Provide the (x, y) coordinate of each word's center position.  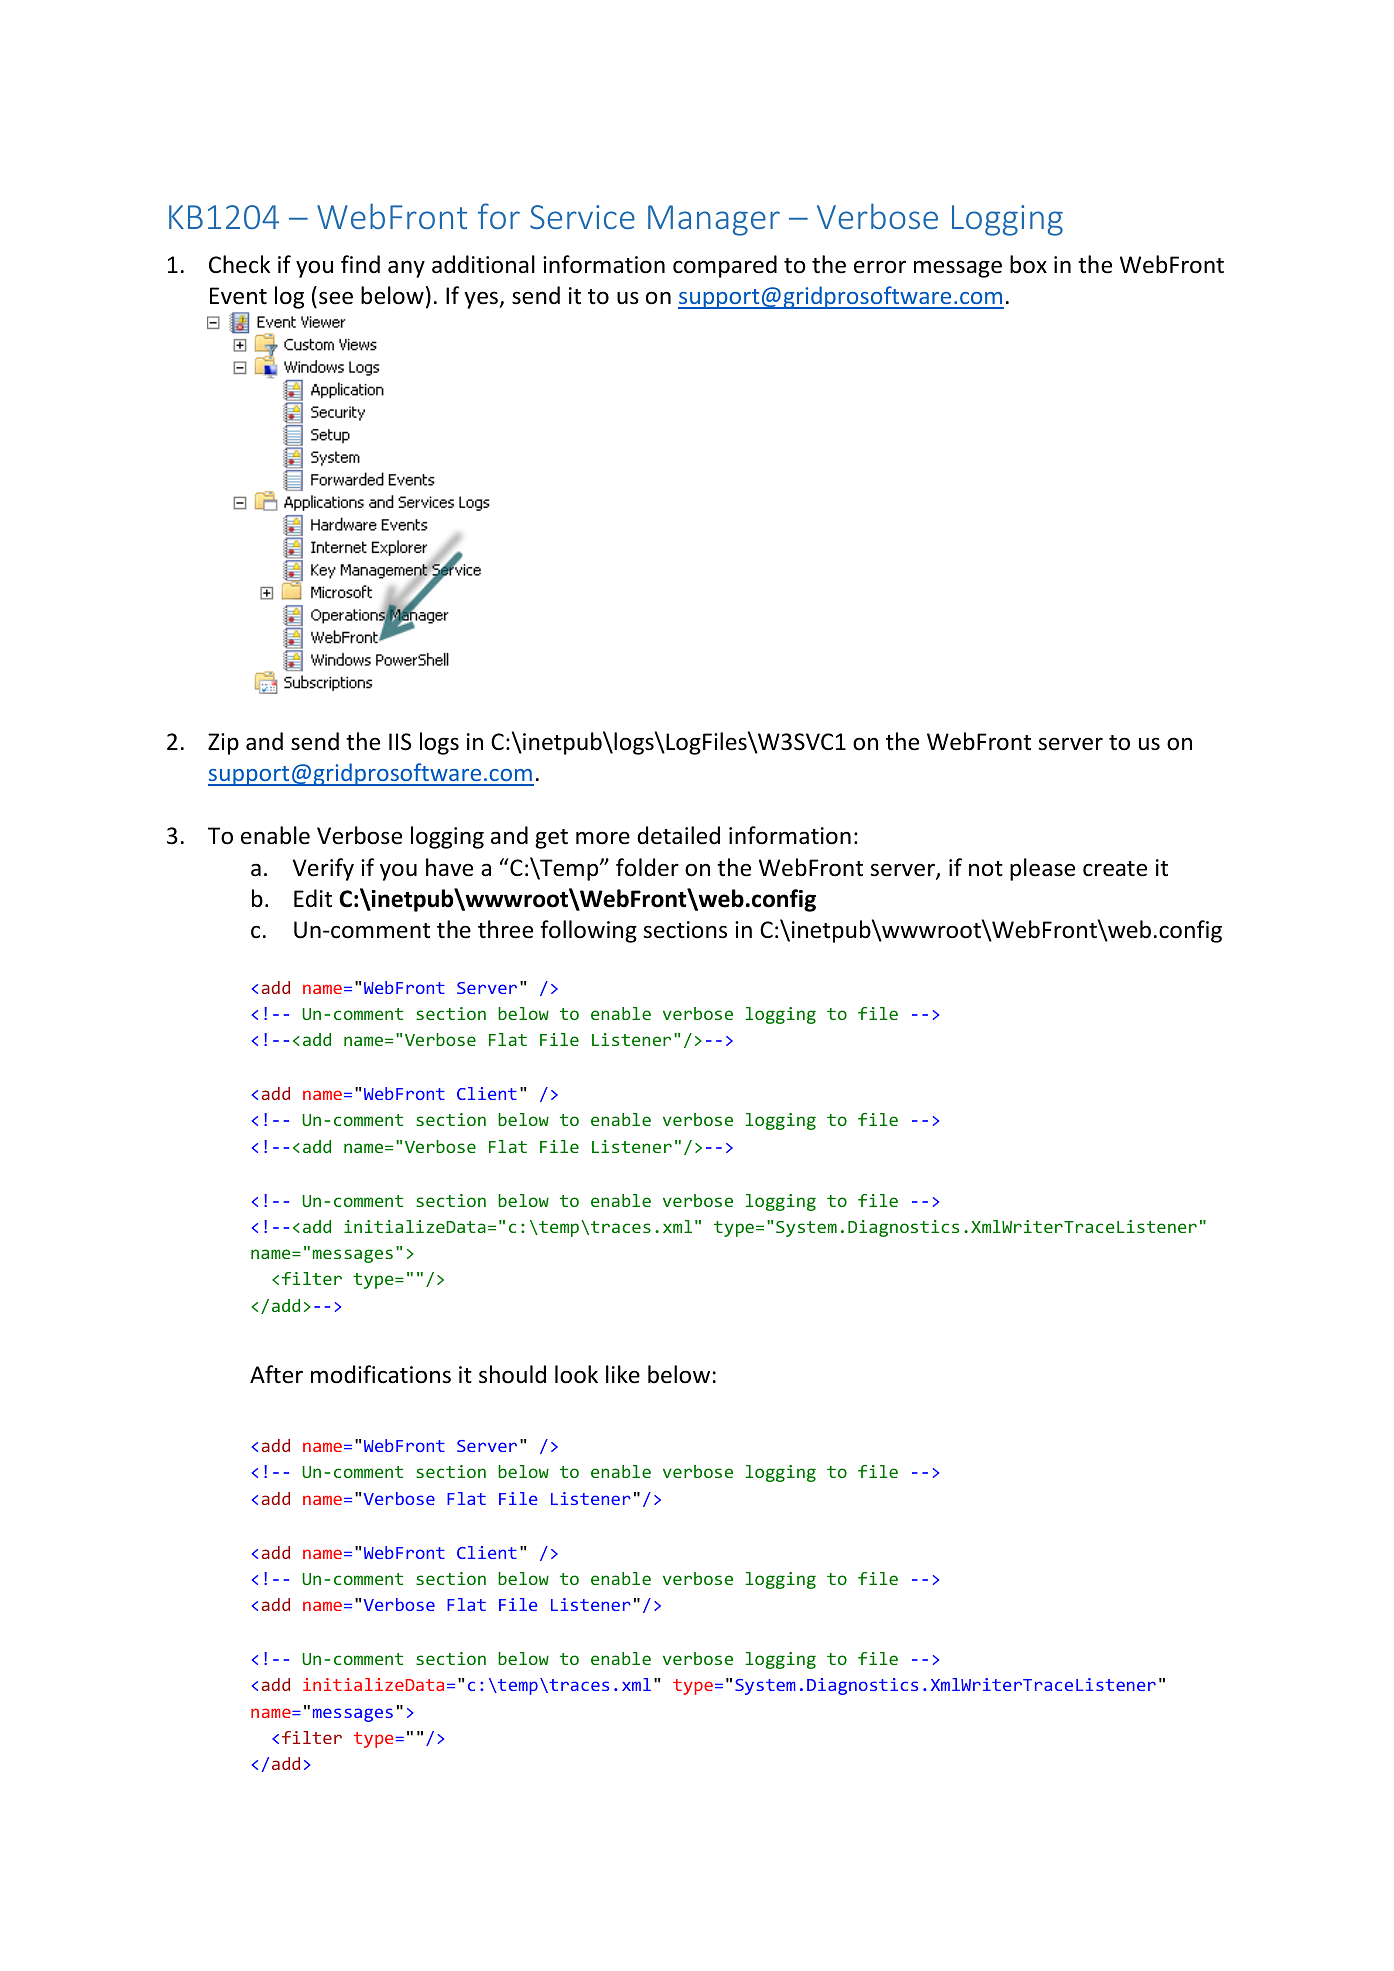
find (360, 264)
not (986, 869)
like (623, 1374)
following (588, 931)
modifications (381, 1374)
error (880, 267)
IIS (400, 742)
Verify (323, 869)
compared (725, 266)
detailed (678, 835)
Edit (313, 898)
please (1042, 869)
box (1028, 264)
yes (482, 300)
